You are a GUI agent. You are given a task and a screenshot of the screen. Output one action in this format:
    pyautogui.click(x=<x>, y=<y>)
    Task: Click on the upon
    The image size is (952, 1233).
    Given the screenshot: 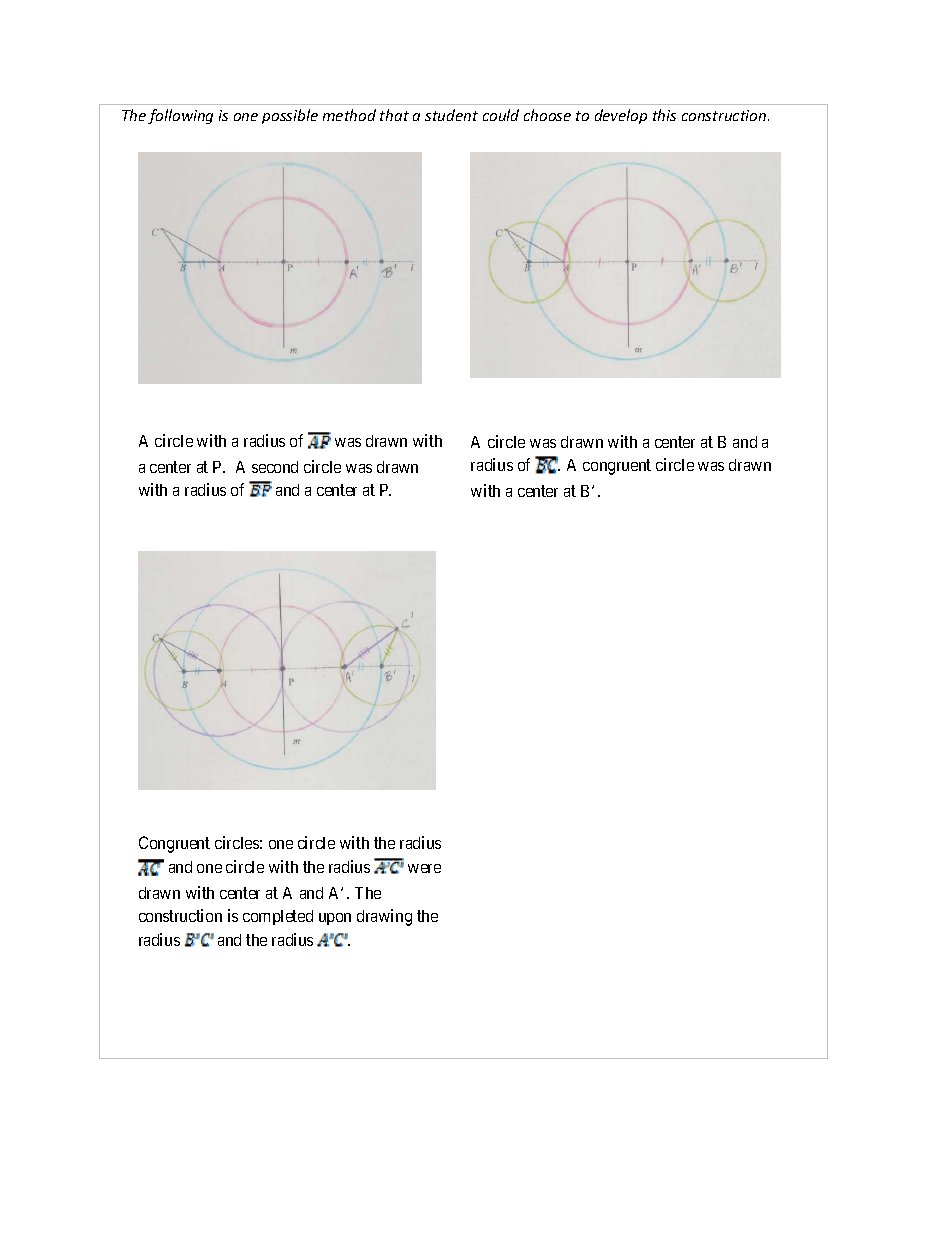 What is the action you would take?
    pyautogui.click(x=335, y=919)
